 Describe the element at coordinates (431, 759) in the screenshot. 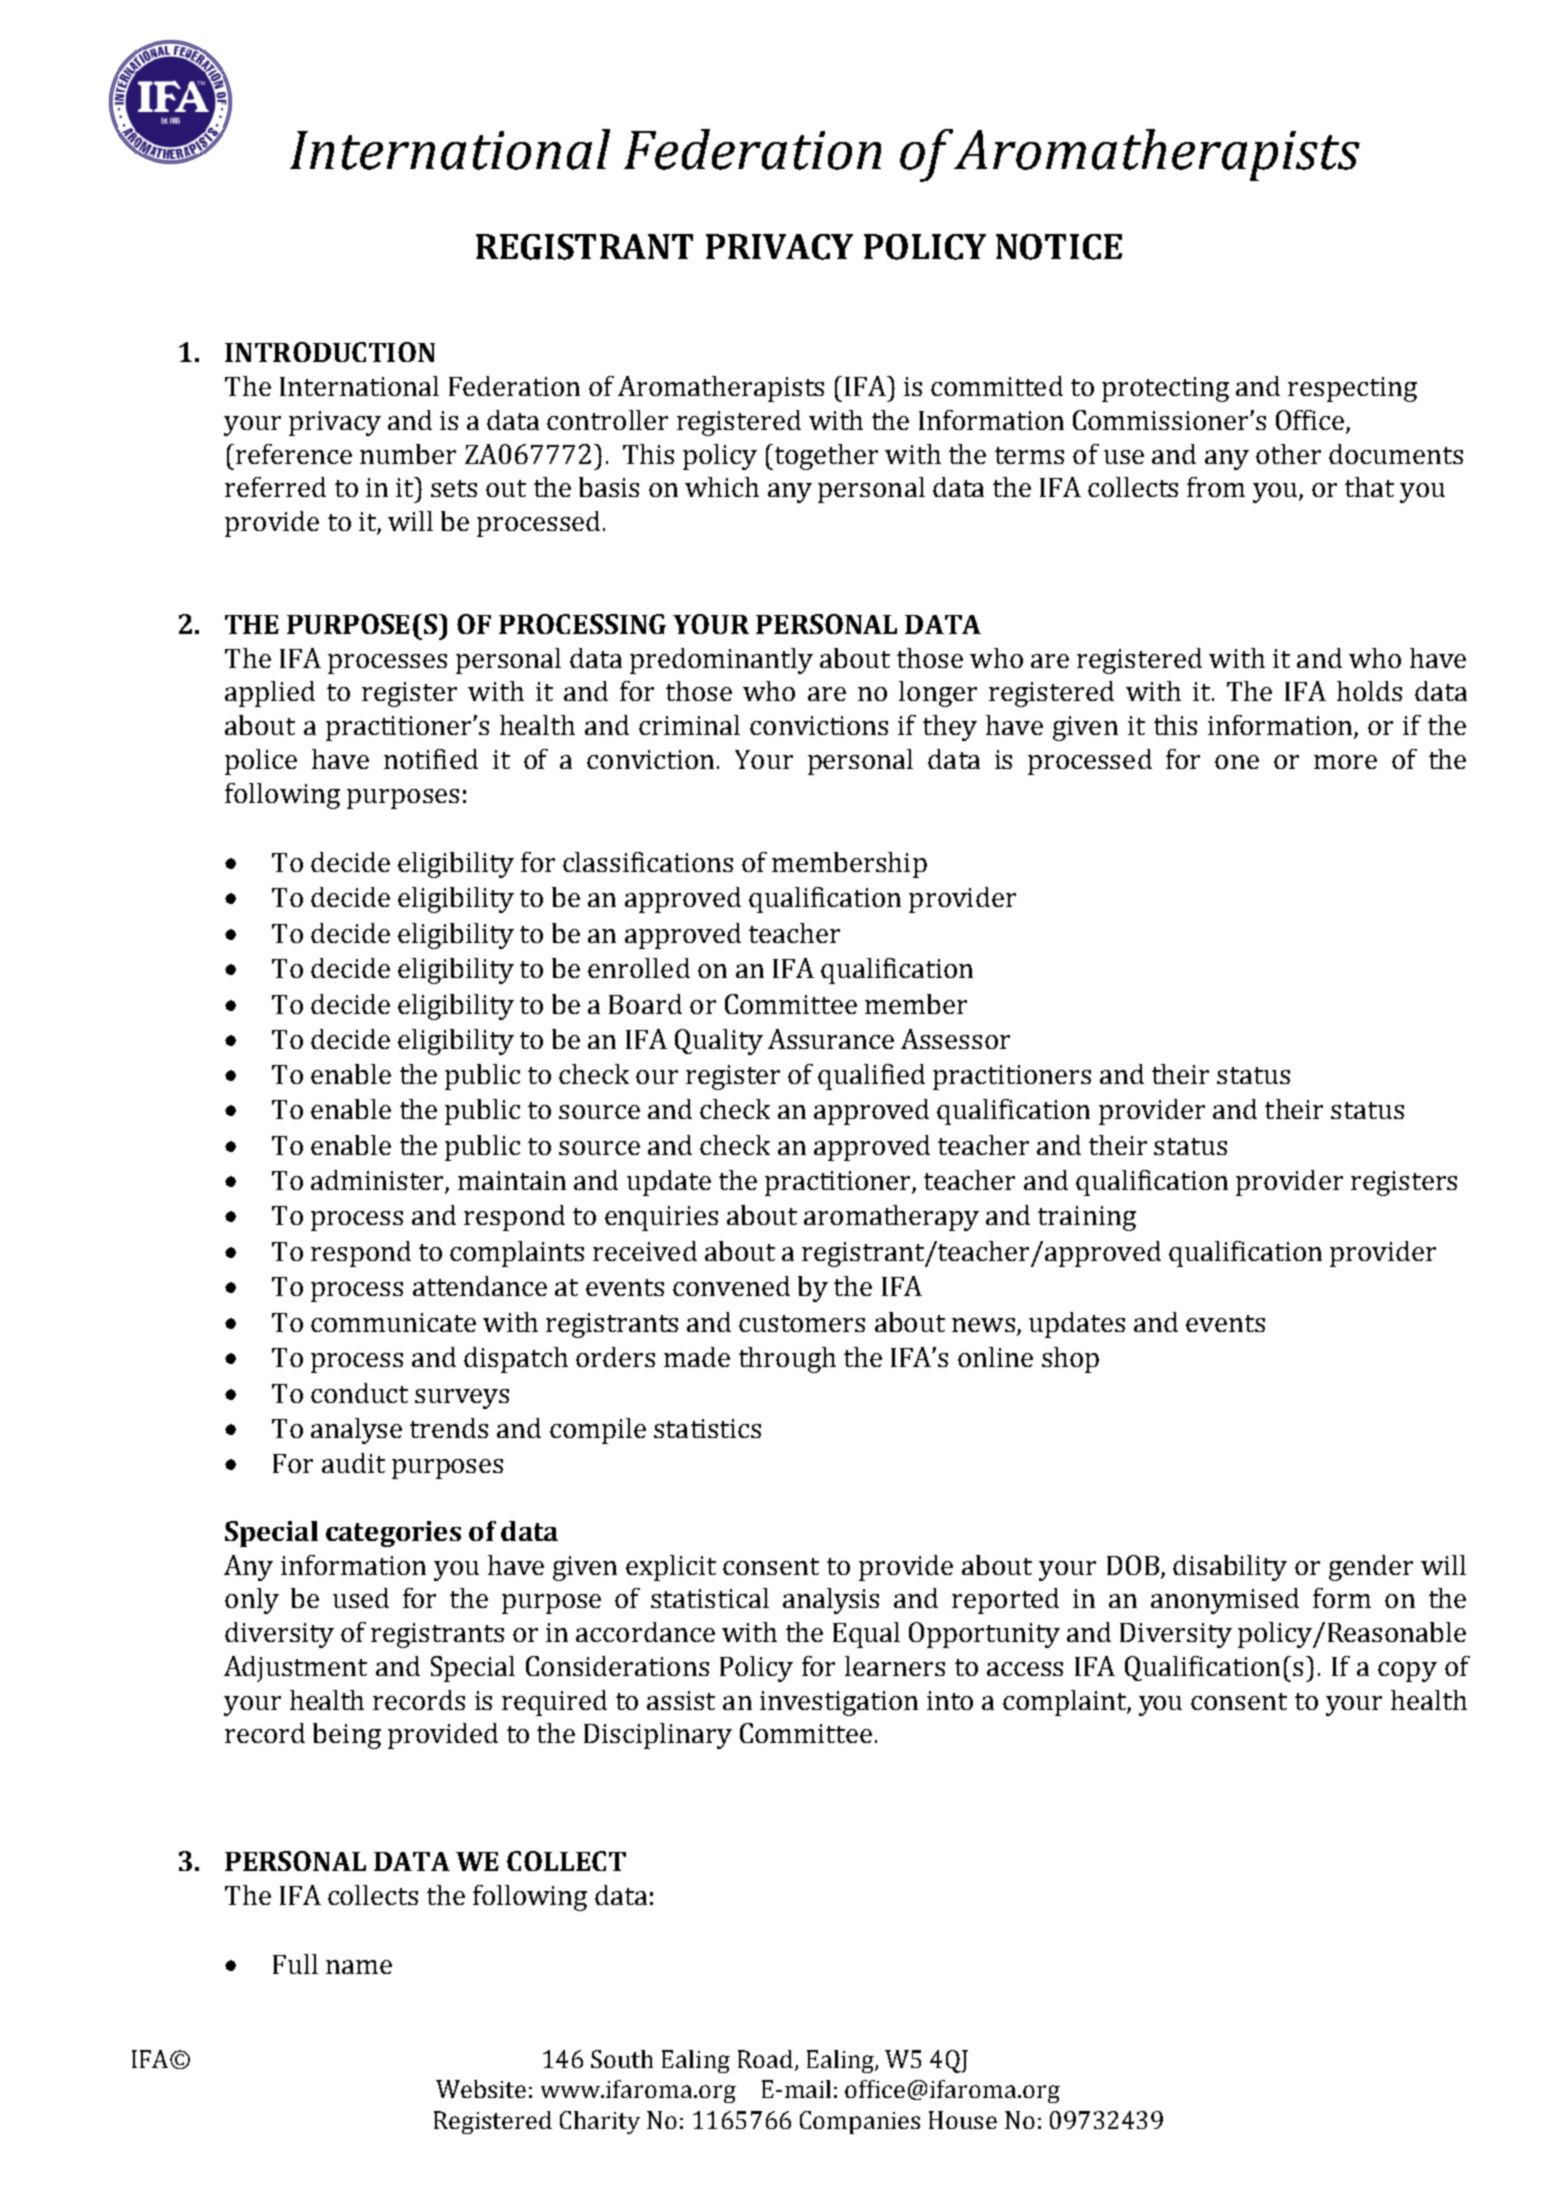

I see `notified` at that location.
